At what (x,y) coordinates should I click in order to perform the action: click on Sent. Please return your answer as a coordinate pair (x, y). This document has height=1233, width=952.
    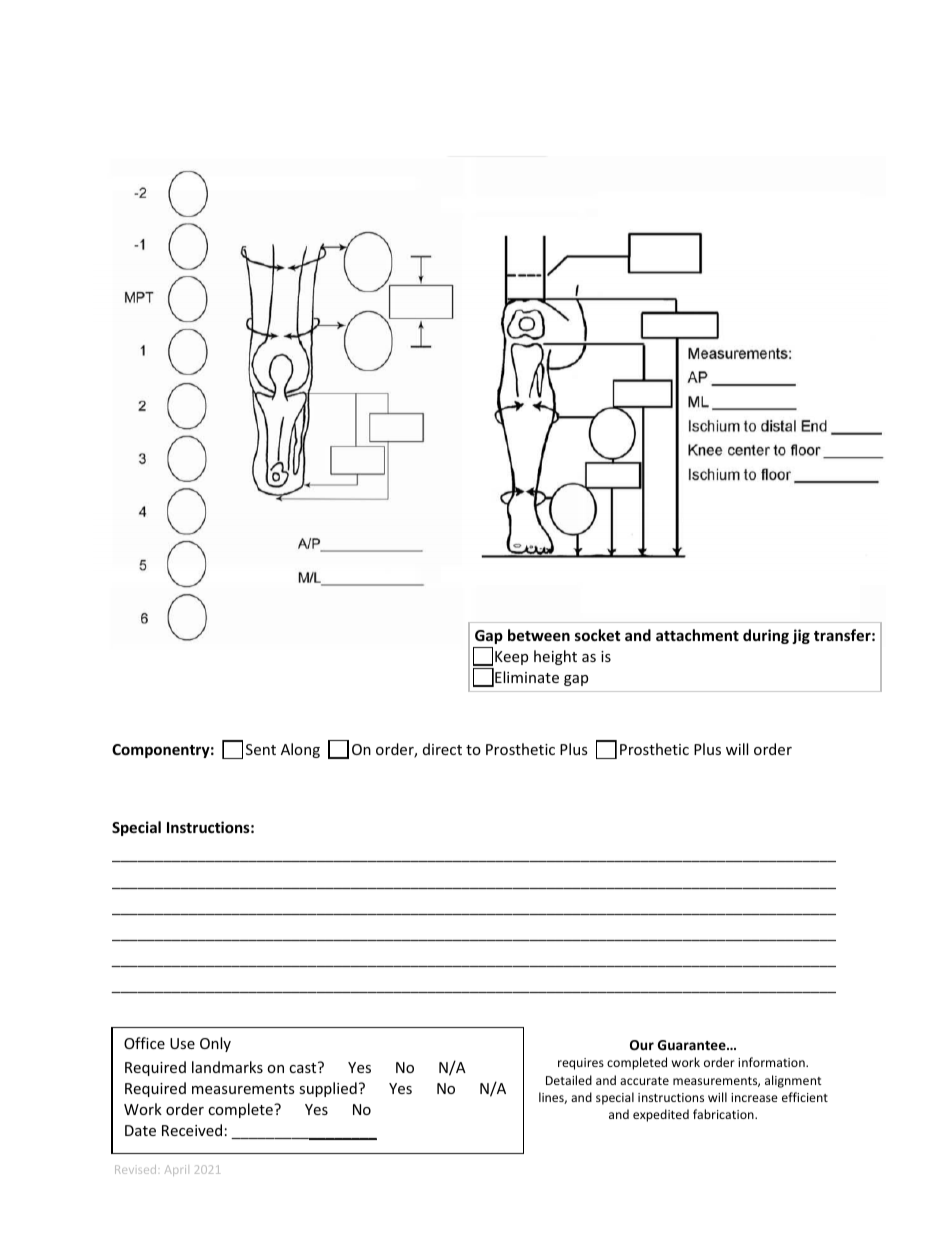
    Looking at the image, I should click on (261, 749).
